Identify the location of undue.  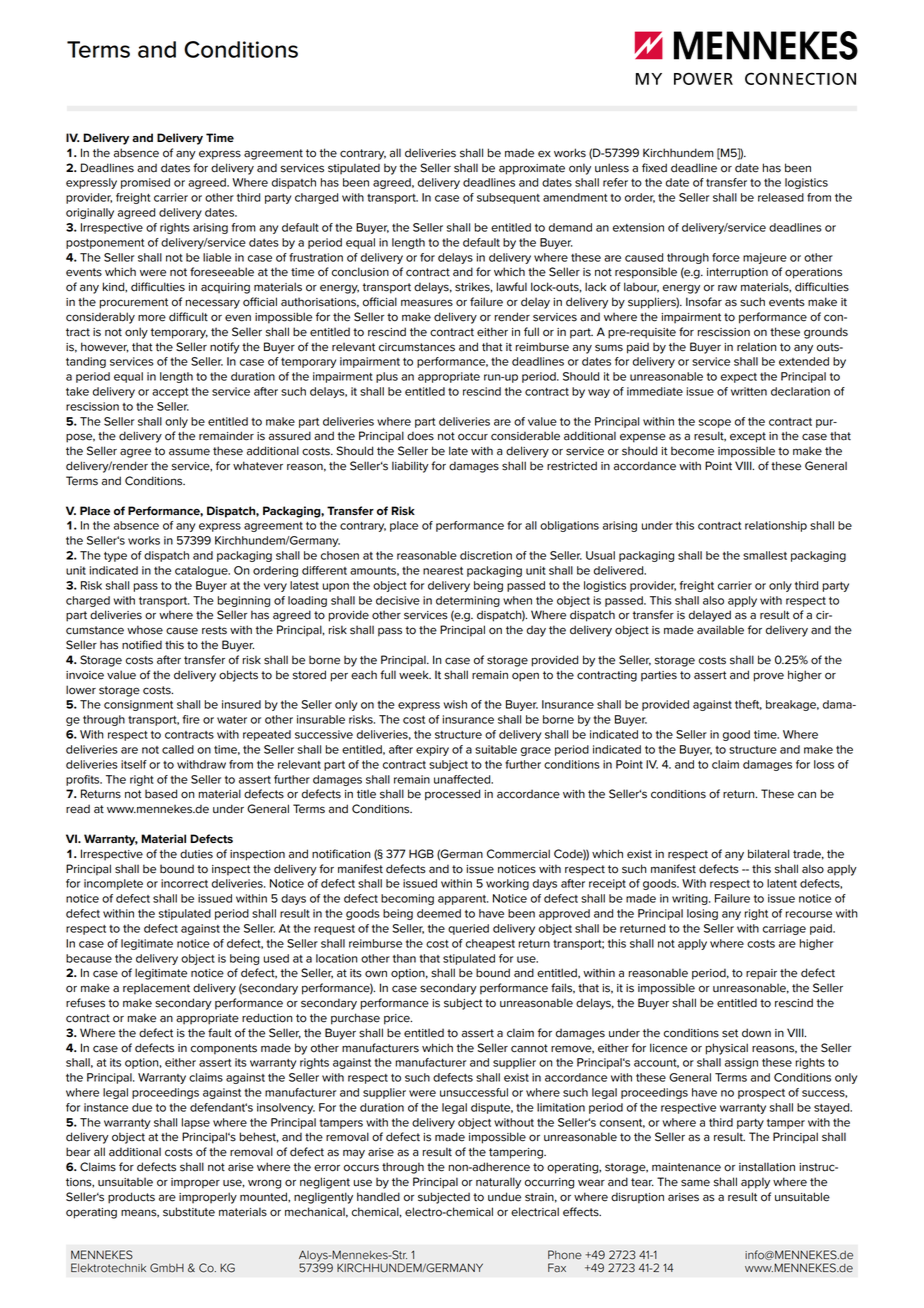
(504, 1197).
